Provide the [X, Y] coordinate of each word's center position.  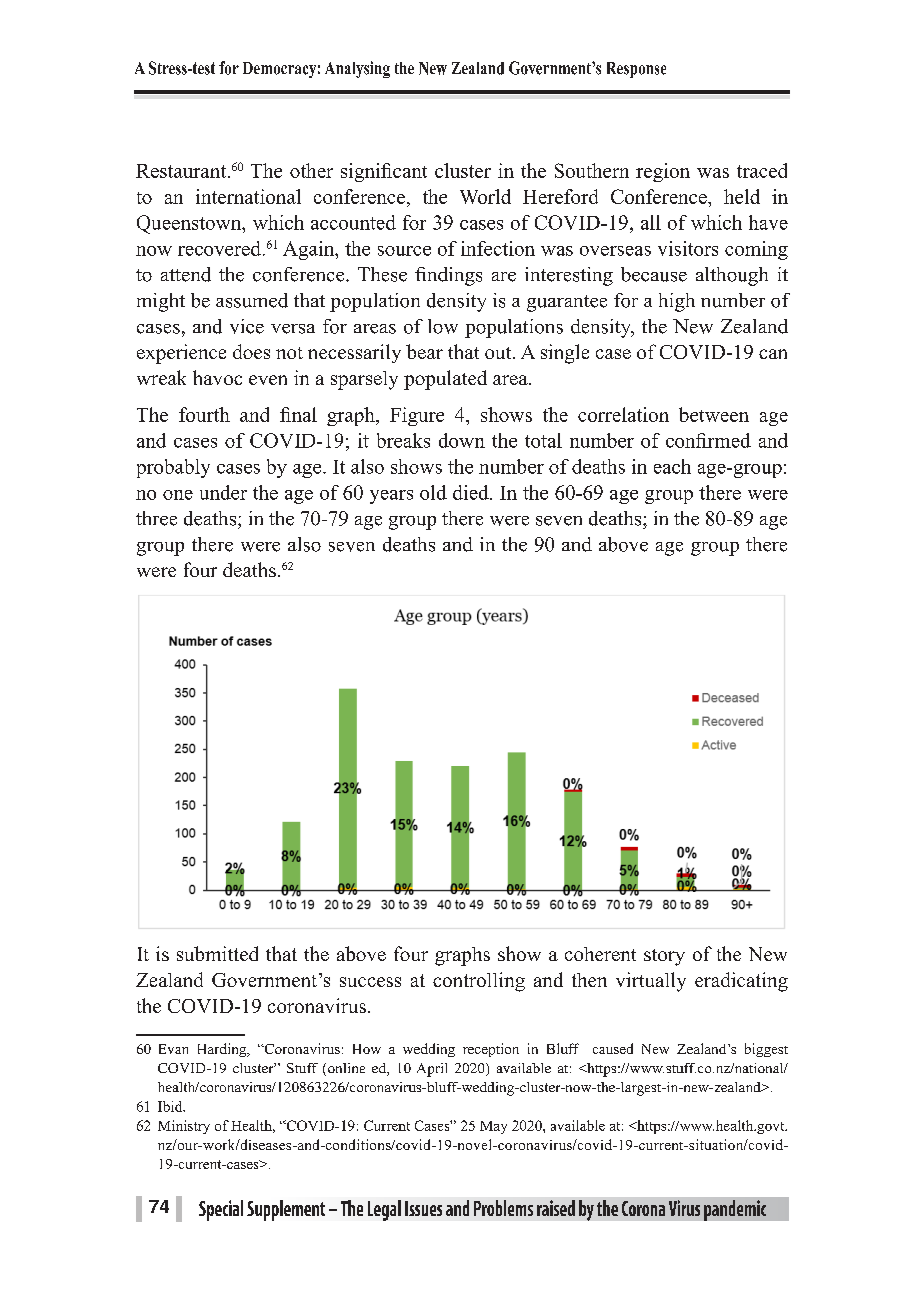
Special [221, 1210]
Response [636, 70]
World [485, 196]
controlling [479, 982]
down [462, 440]
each [672, 466]
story [664, 957]
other [311, 170]
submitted [217, 953]
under [223, 492]
